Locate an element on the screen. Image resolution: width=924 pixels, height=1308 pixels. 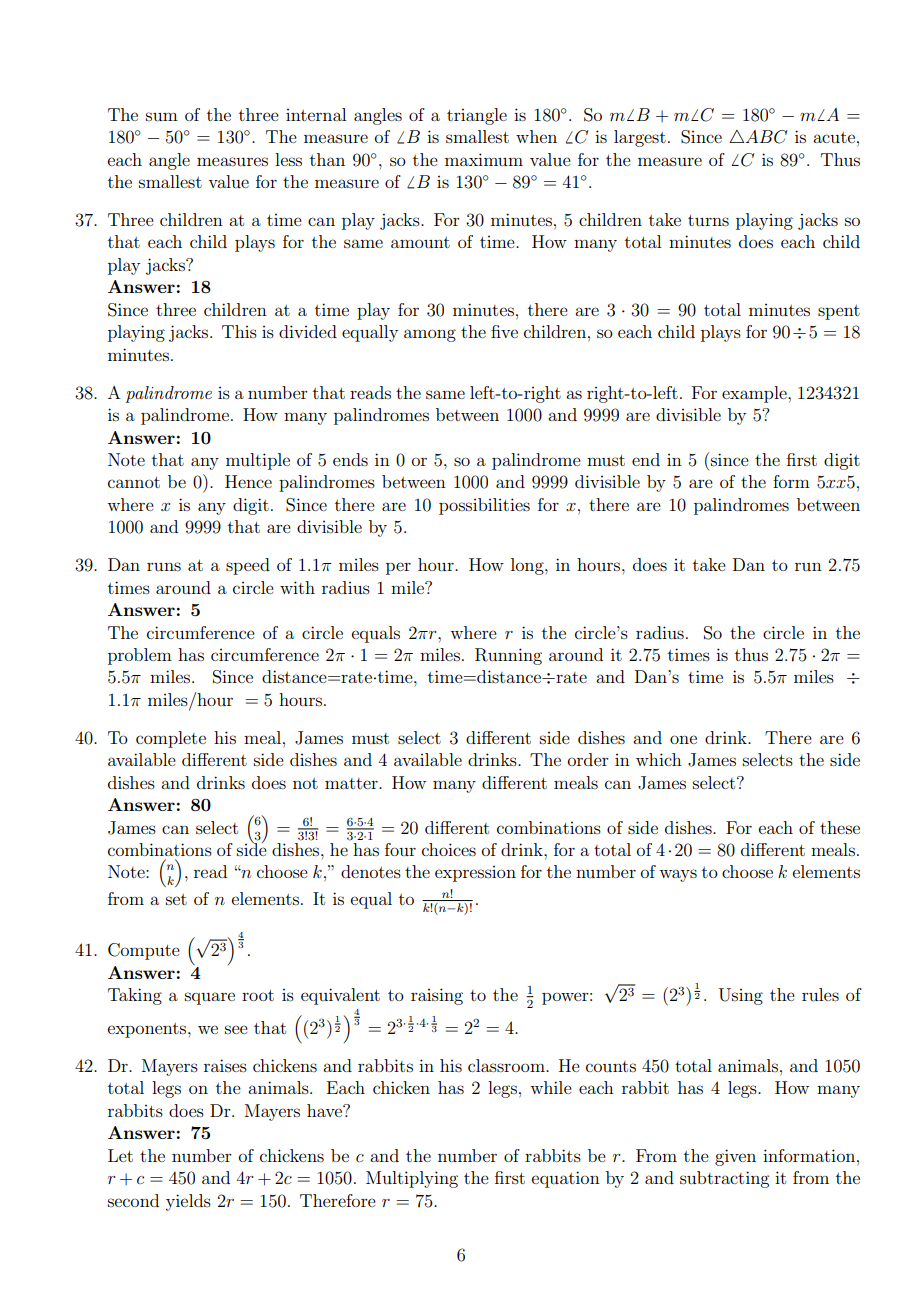
sum is located at coordinates (162, 116).
